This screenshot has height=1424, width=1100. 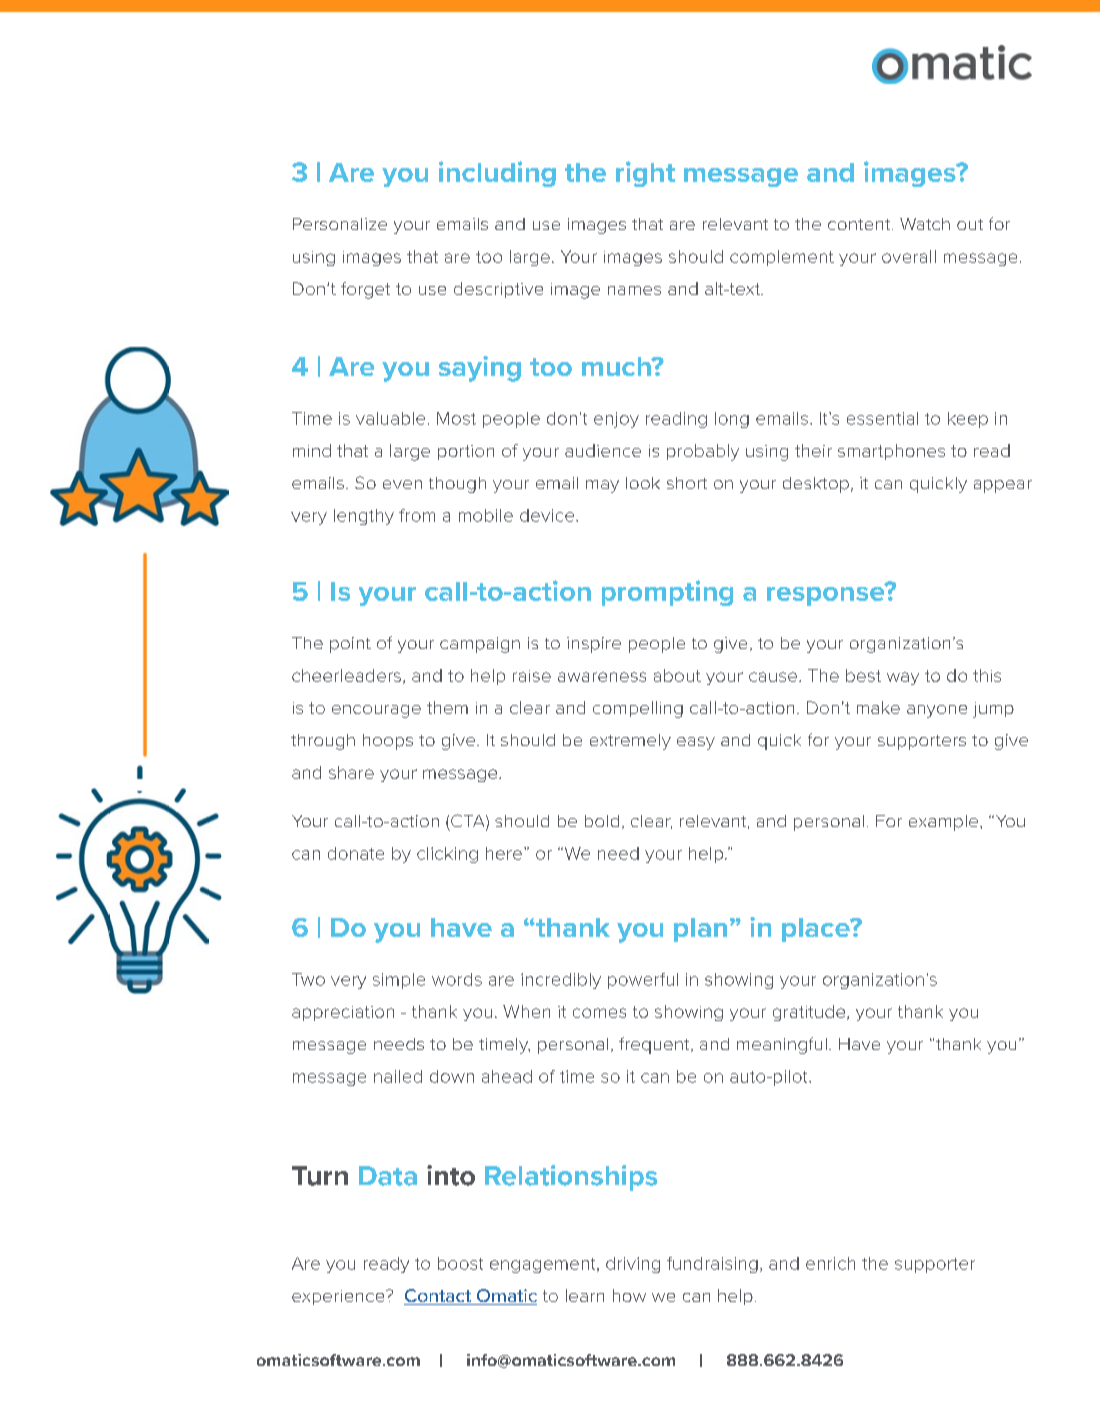 I want to click on right, so click(x=645, y=174).
